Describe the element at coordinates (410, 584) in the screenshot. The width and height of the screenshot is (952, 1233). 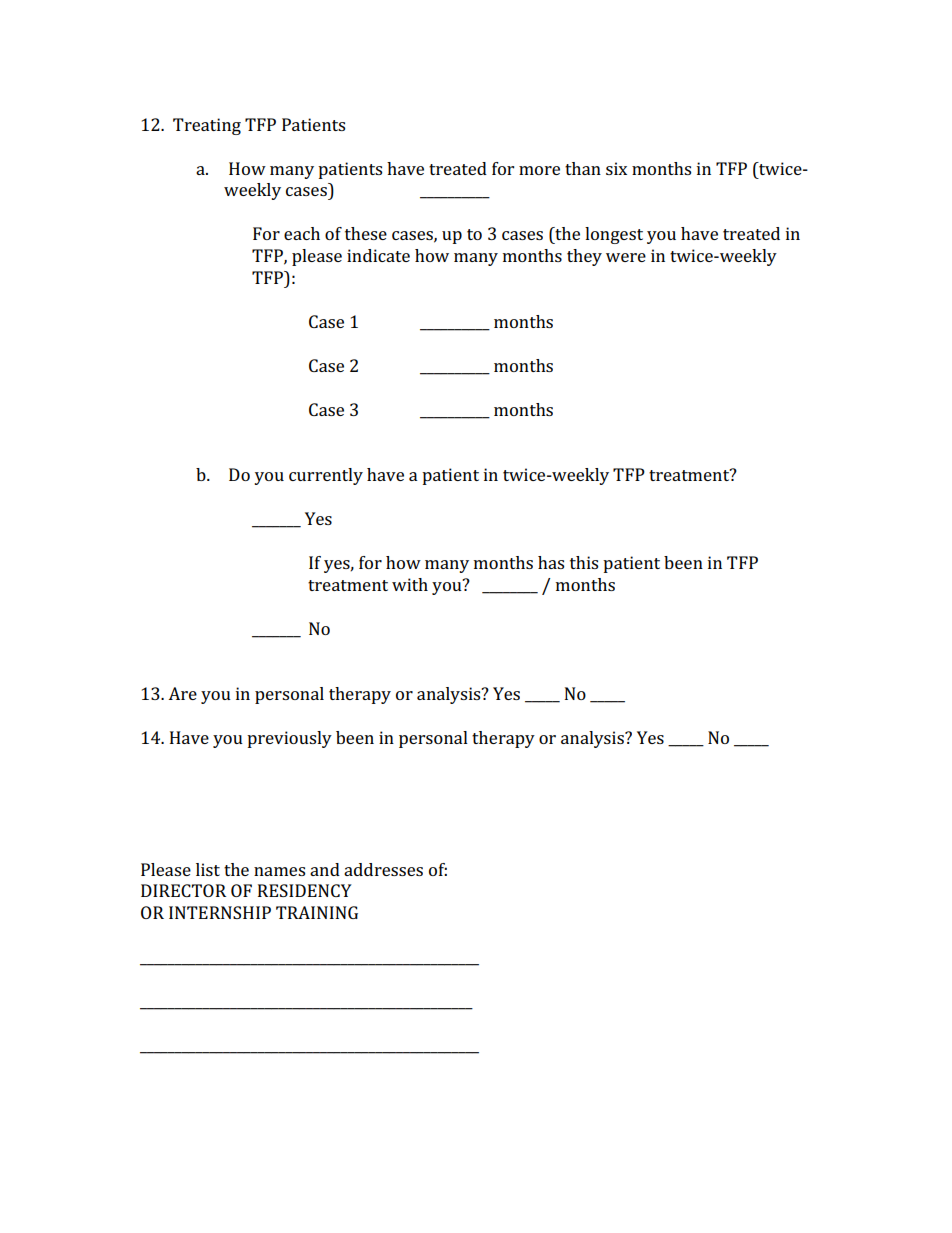
I see `with` at that location.
